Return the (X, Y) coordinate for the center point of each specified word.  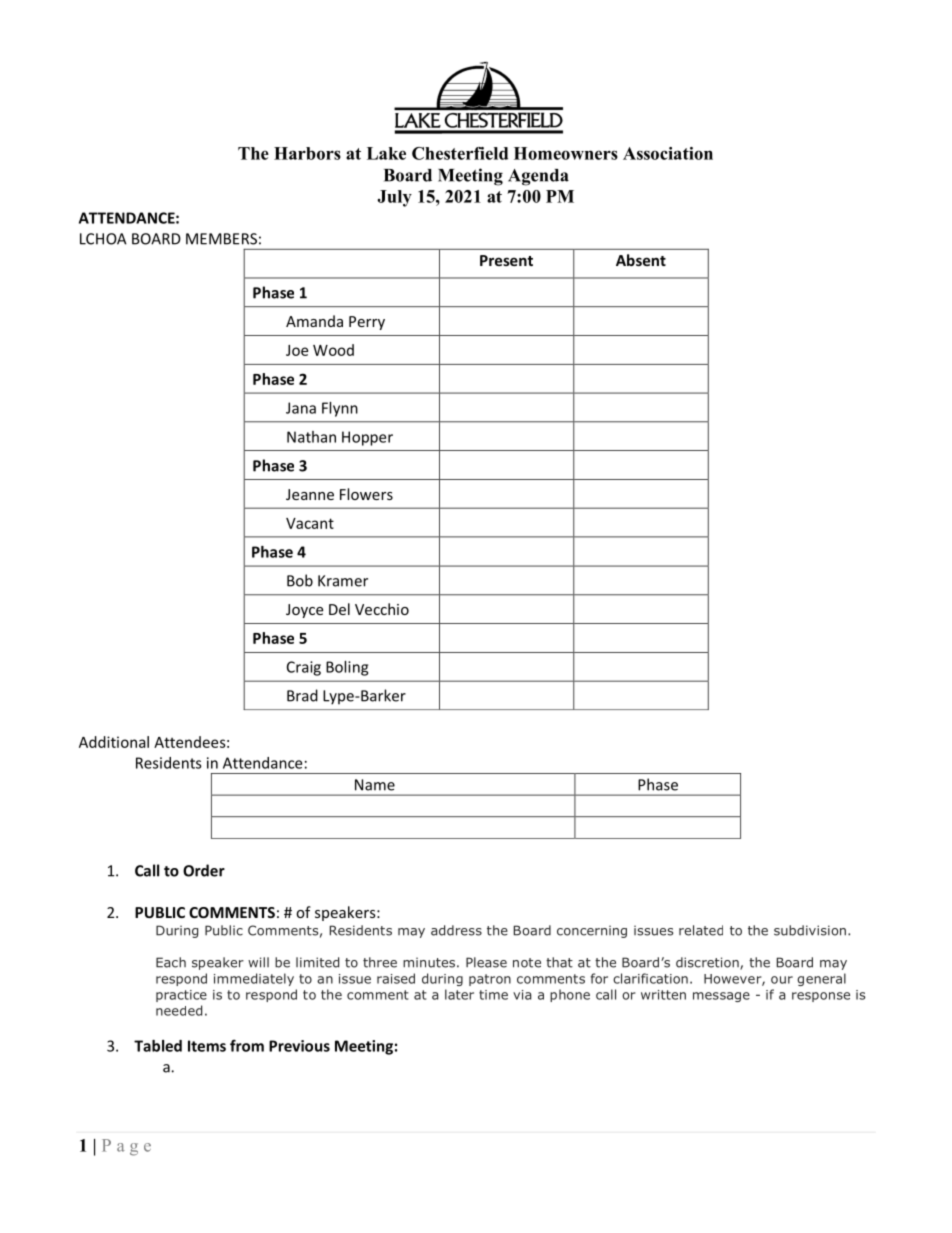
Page (126, 1147)
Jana (301, 408)
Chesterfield (460, 153)
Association (668, 153)
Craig (304, 668)
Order (204, 870)
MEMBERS (221, 239)
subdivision (810, 930)
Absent (641, 260)
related (701, 930)
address (456, 930)
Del (339, 609)
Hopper (367, 438)
